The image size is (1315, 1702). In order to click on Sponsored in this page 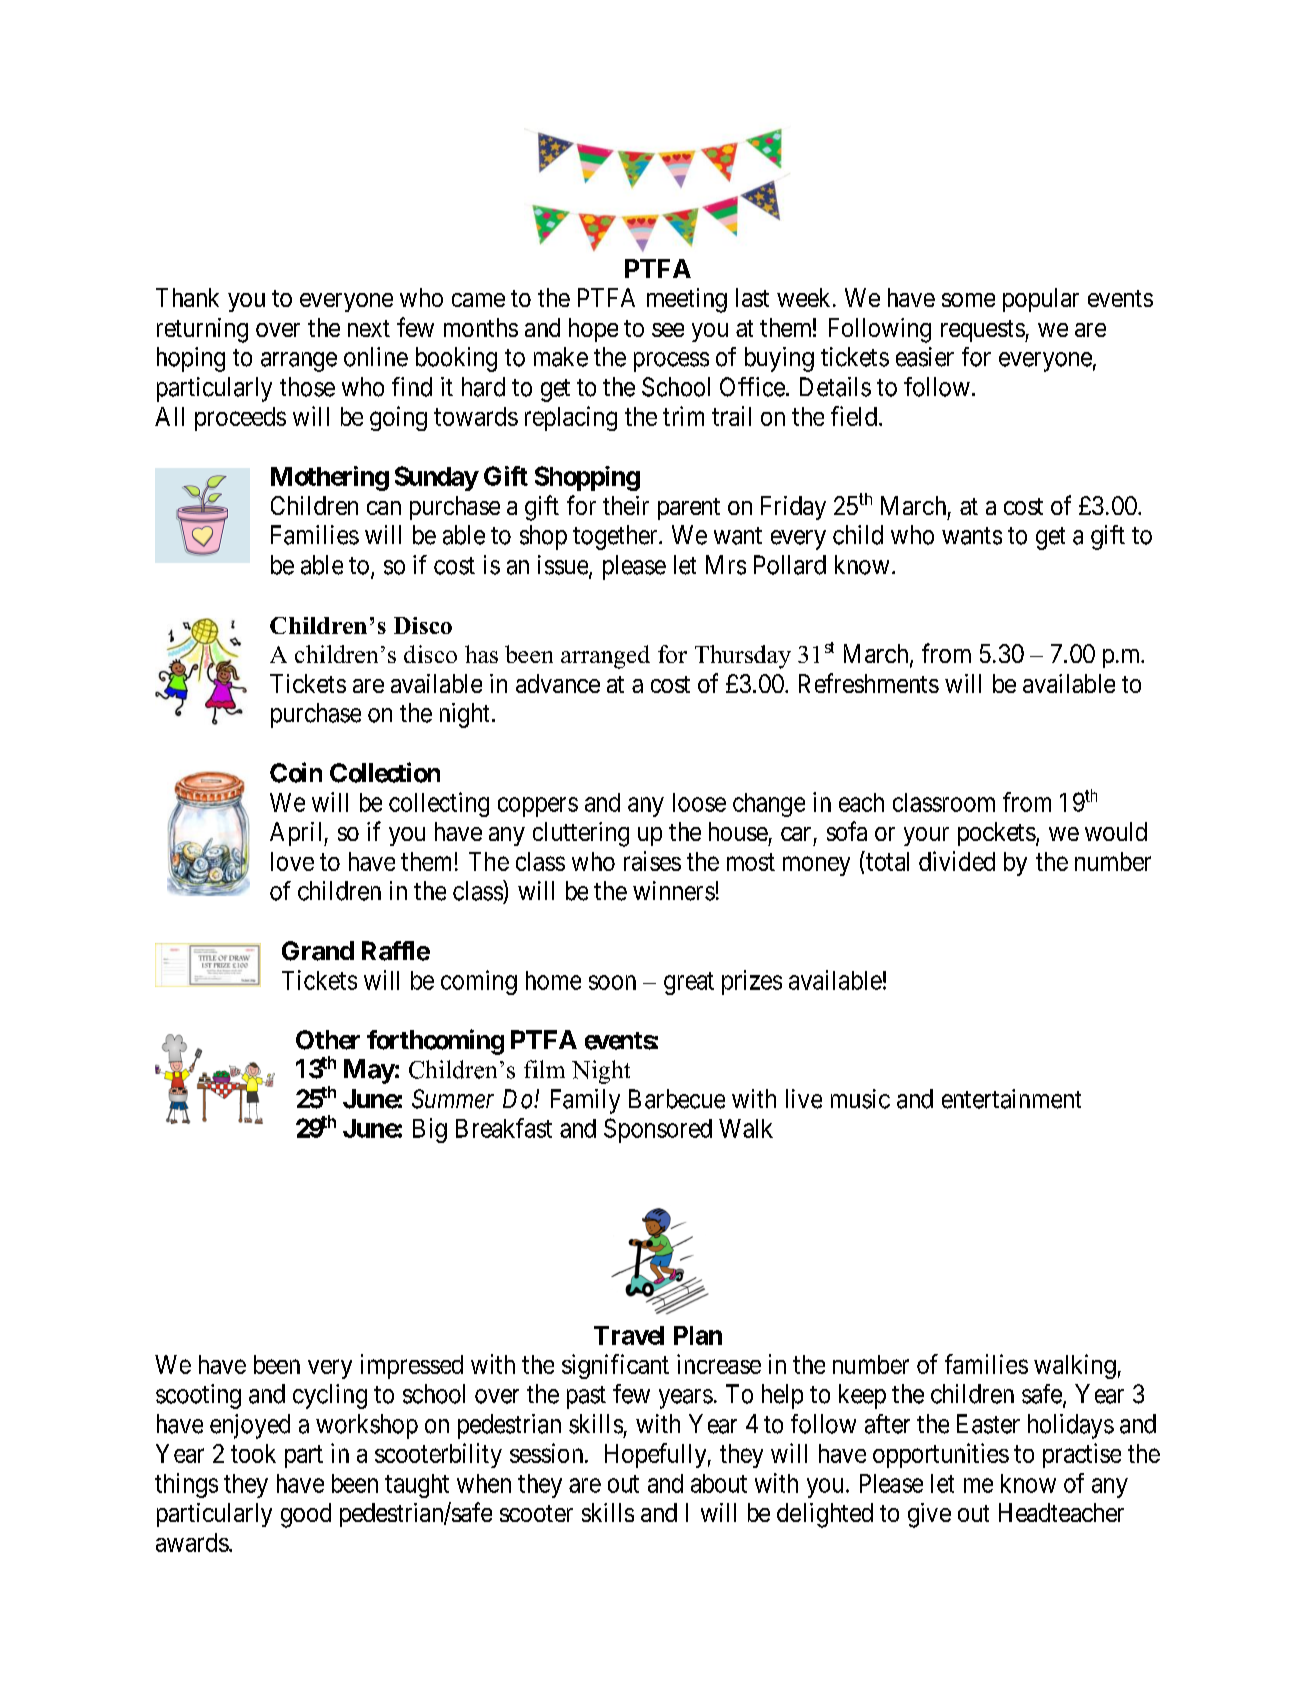, I will do `click(658, 1130)`.
